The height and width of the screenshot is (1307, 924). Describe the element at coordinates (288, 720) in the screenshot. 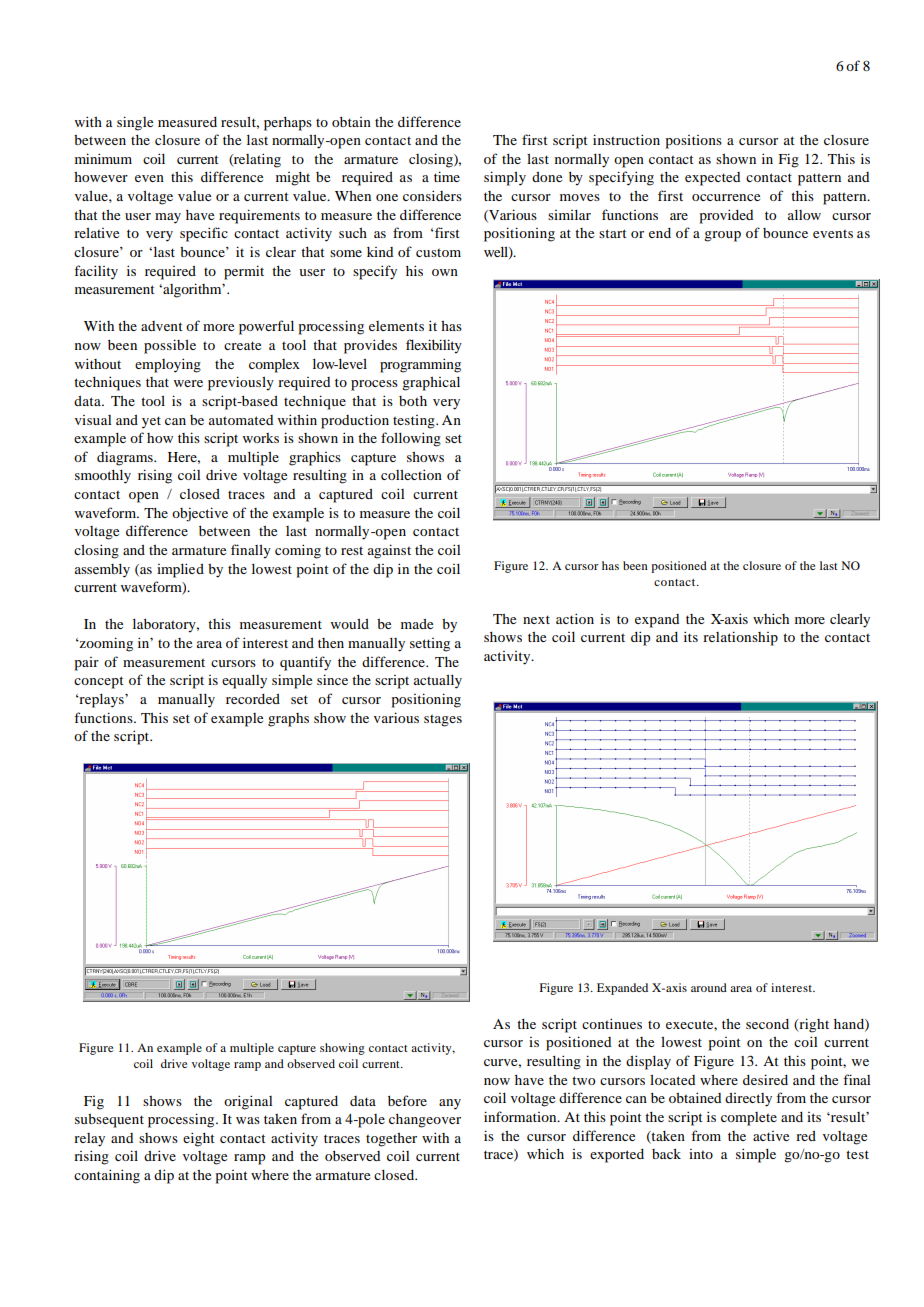

I see `graphs` at that location.
